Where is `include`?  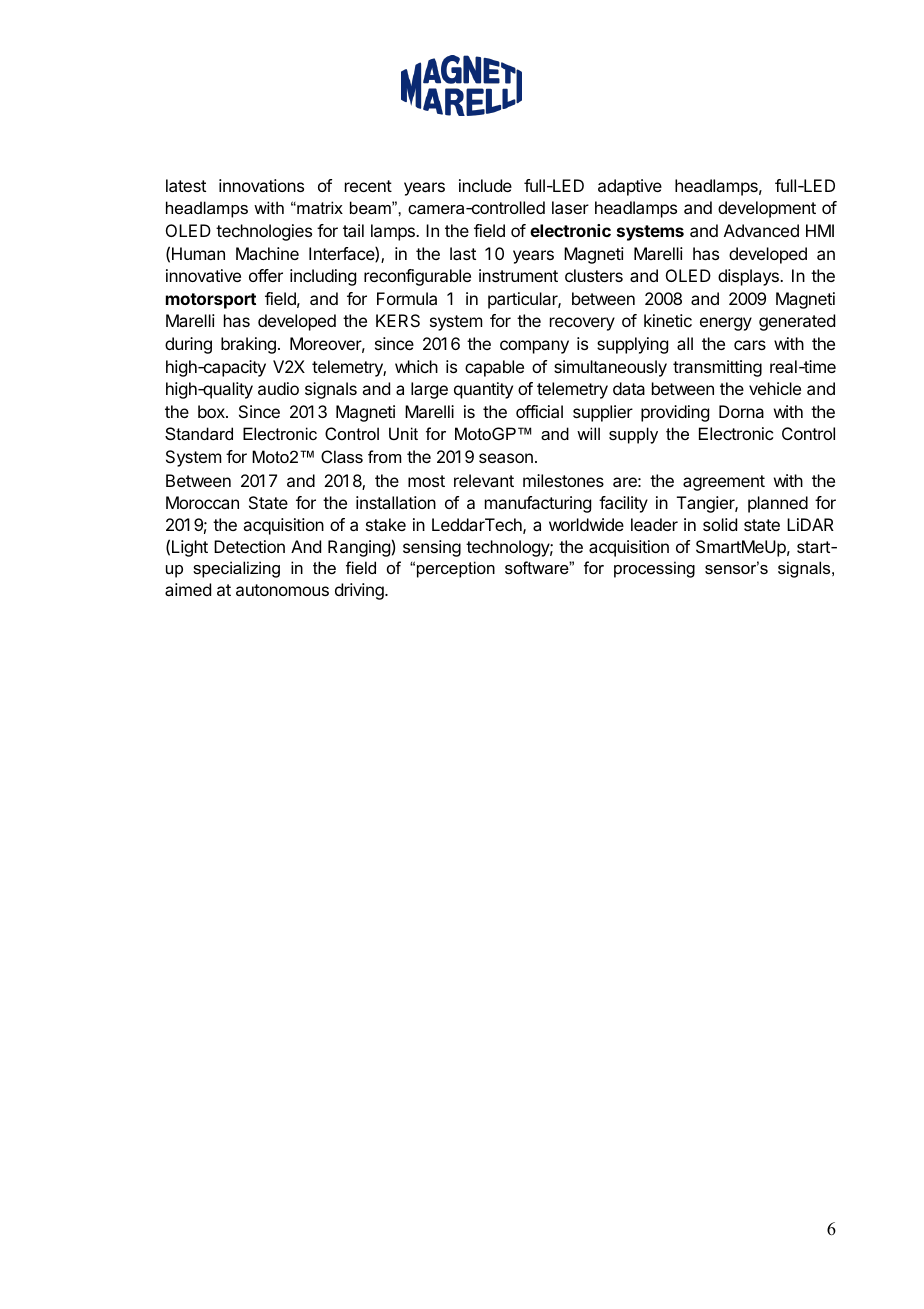 include is located at coordinates (485, 185).
